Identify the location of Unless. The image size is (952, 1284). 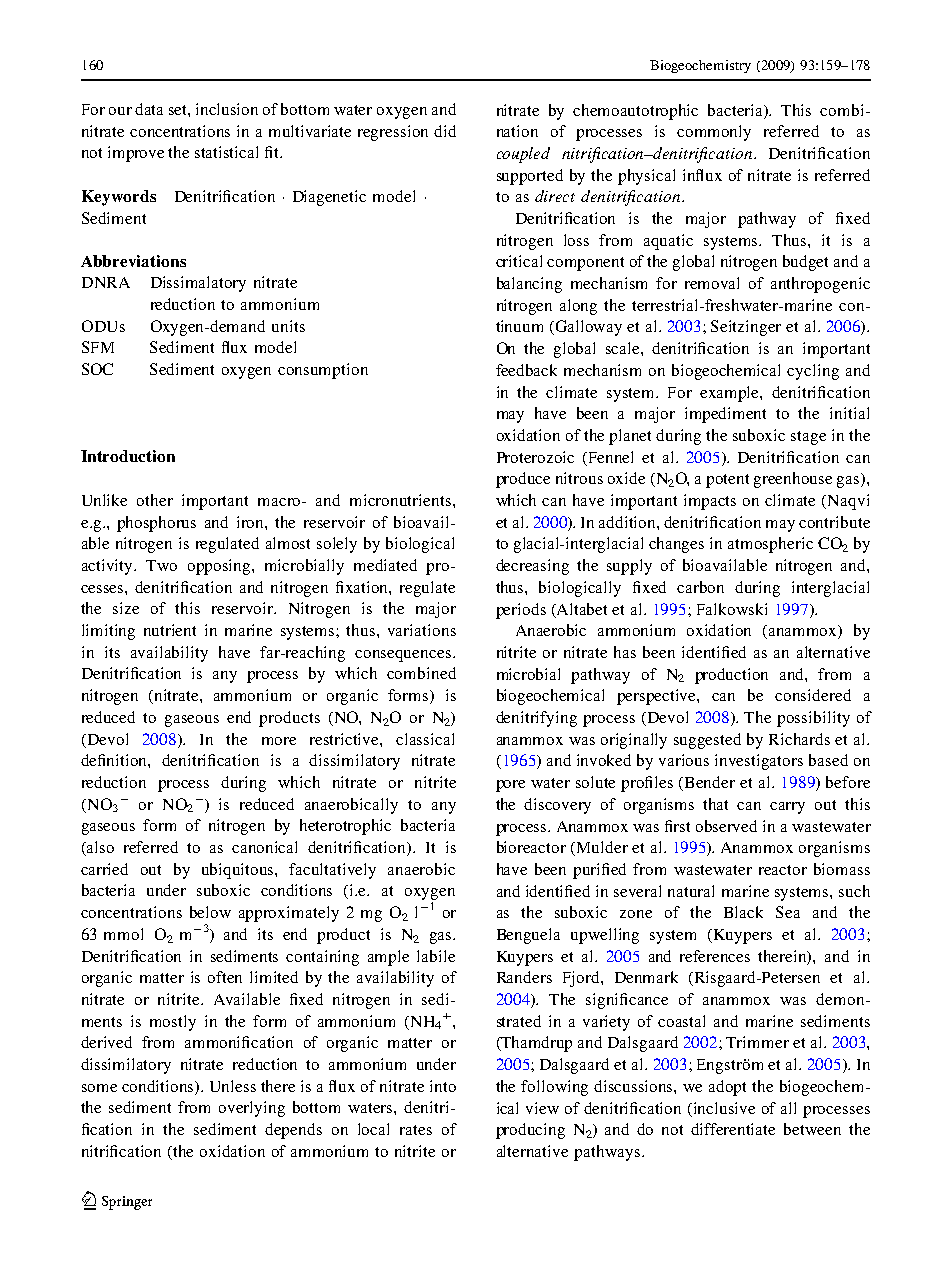
(233, 1086).
